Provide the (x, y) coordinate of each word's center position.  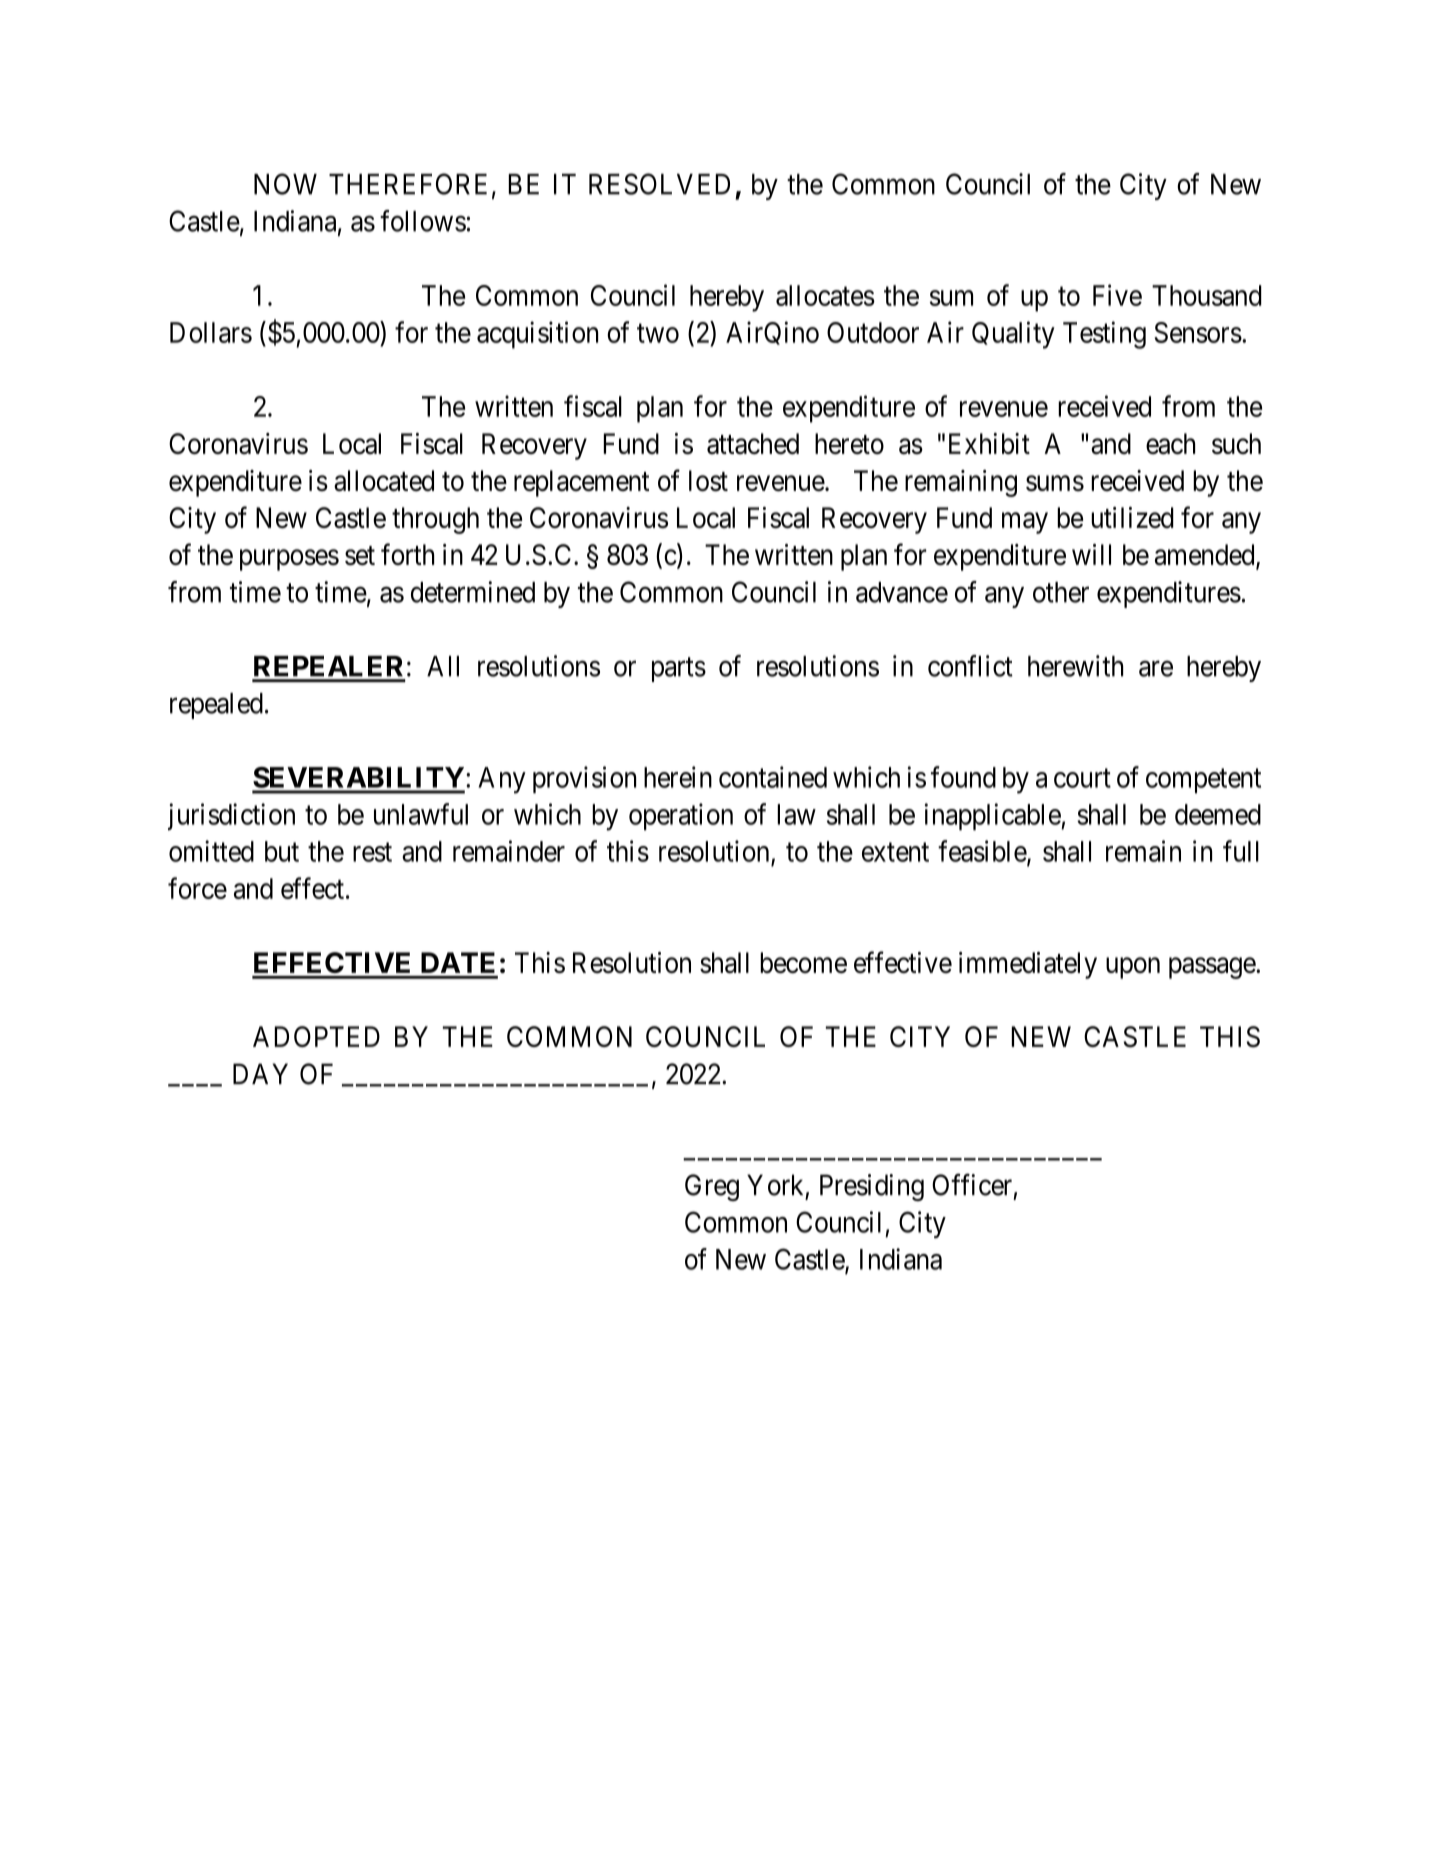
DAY (260, 1073)
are (1156, 669)
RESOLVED (659, 184)
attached (753, 443)
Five (1117, 295)
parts (679, 670)
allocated (384, 481)
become (803, 962)
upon (1133, 968)
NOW (285, 184)
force (197, 888)
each (1170, 444)
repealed (216, 706)
